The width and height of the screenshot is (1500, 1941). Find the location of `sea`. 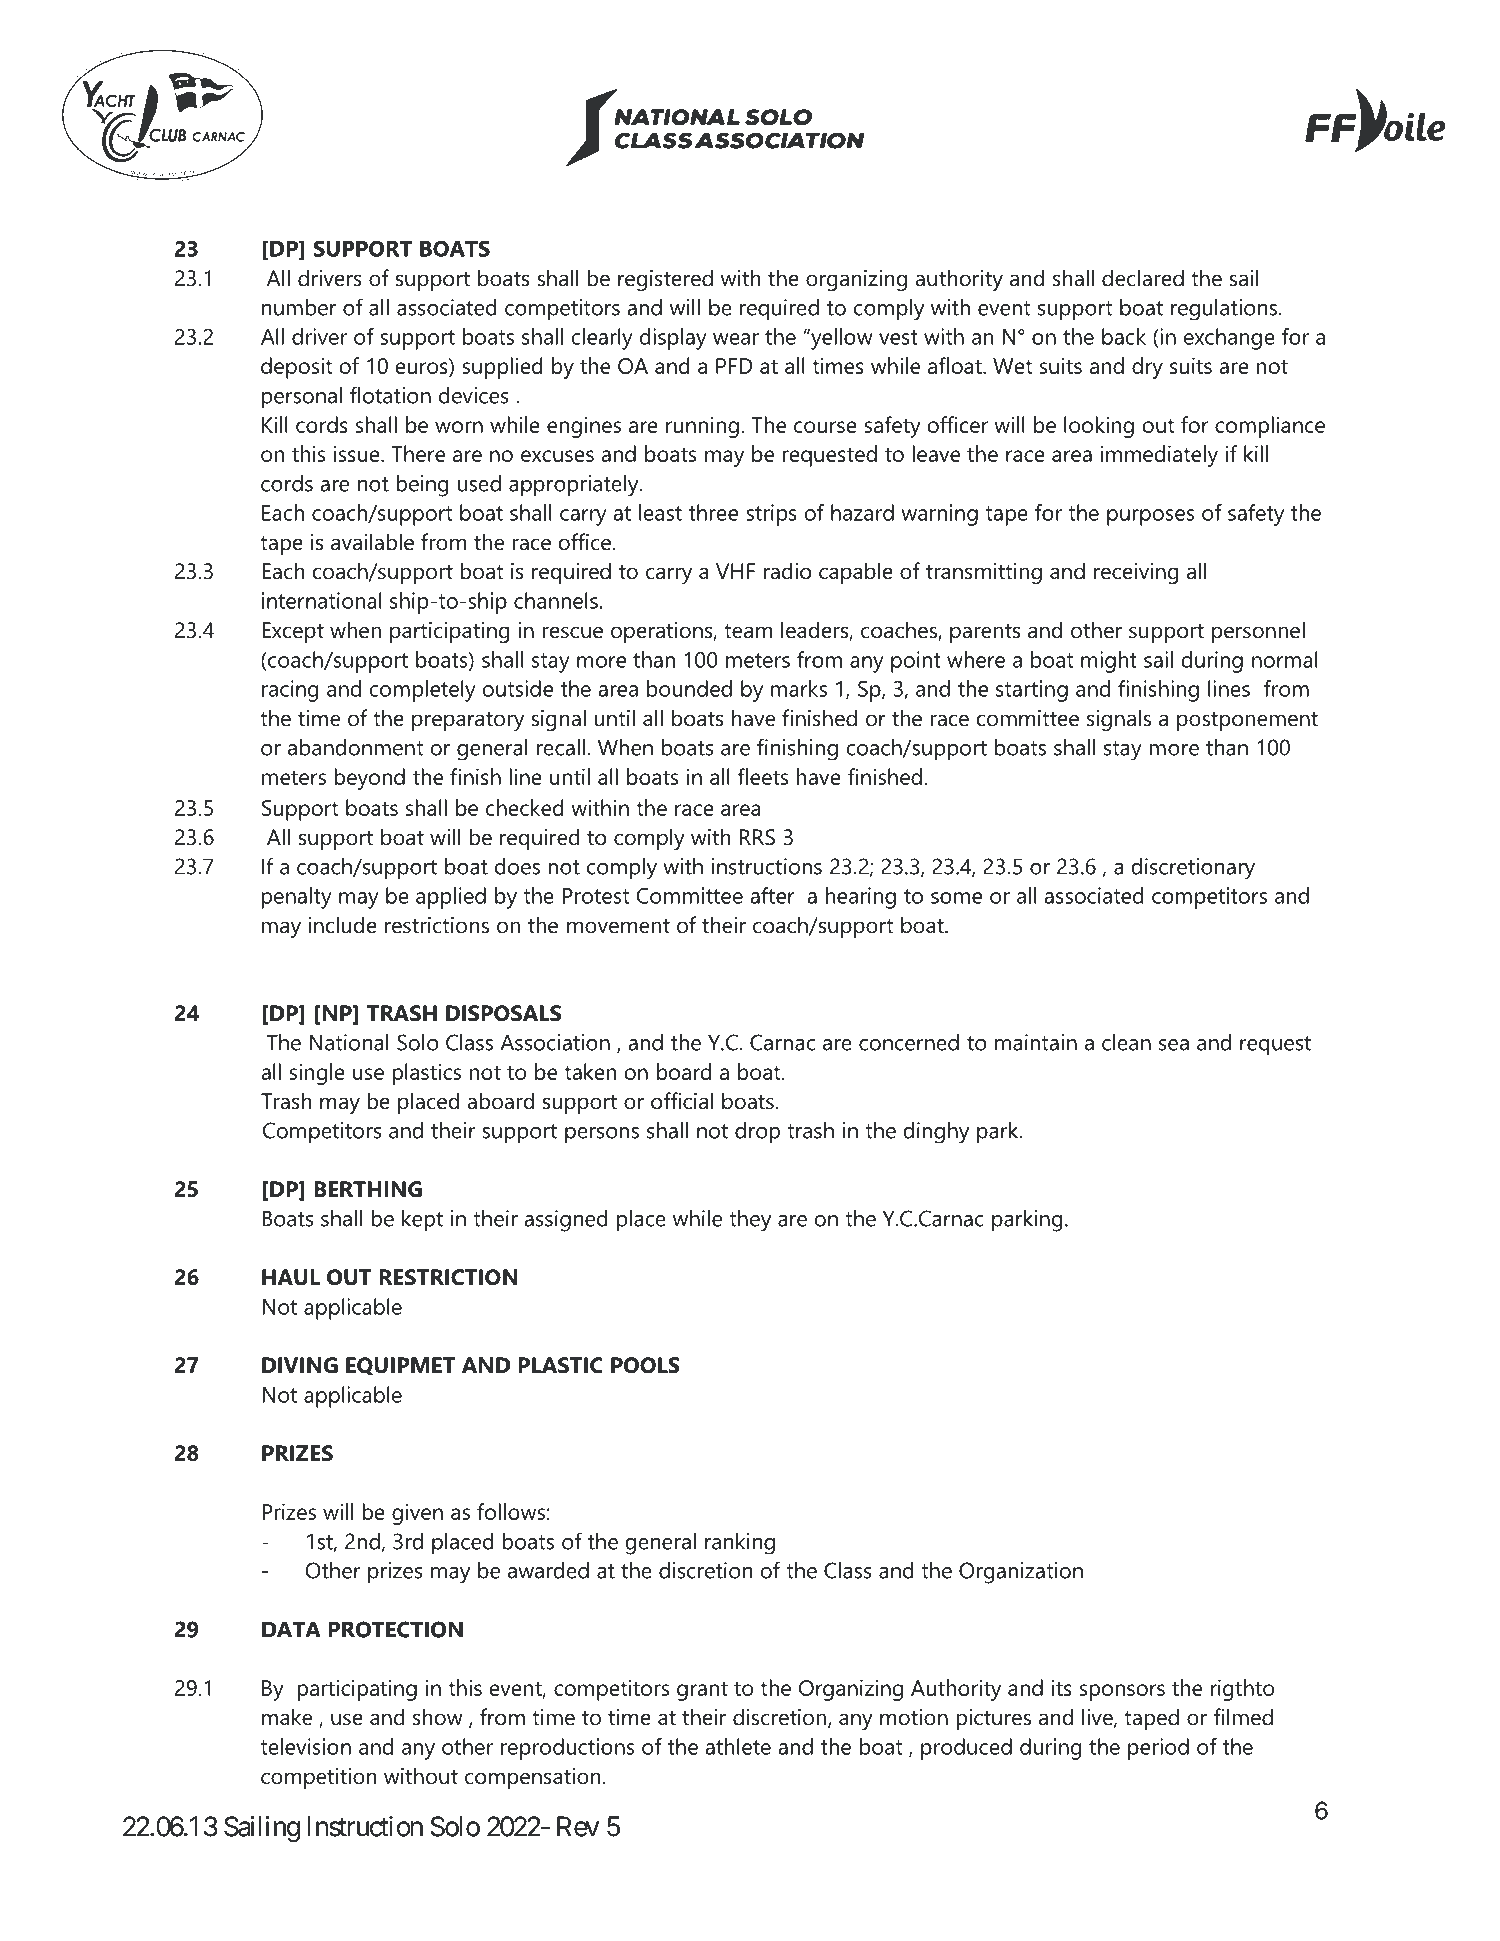

sea is located at coordinates (1174, 1045).
